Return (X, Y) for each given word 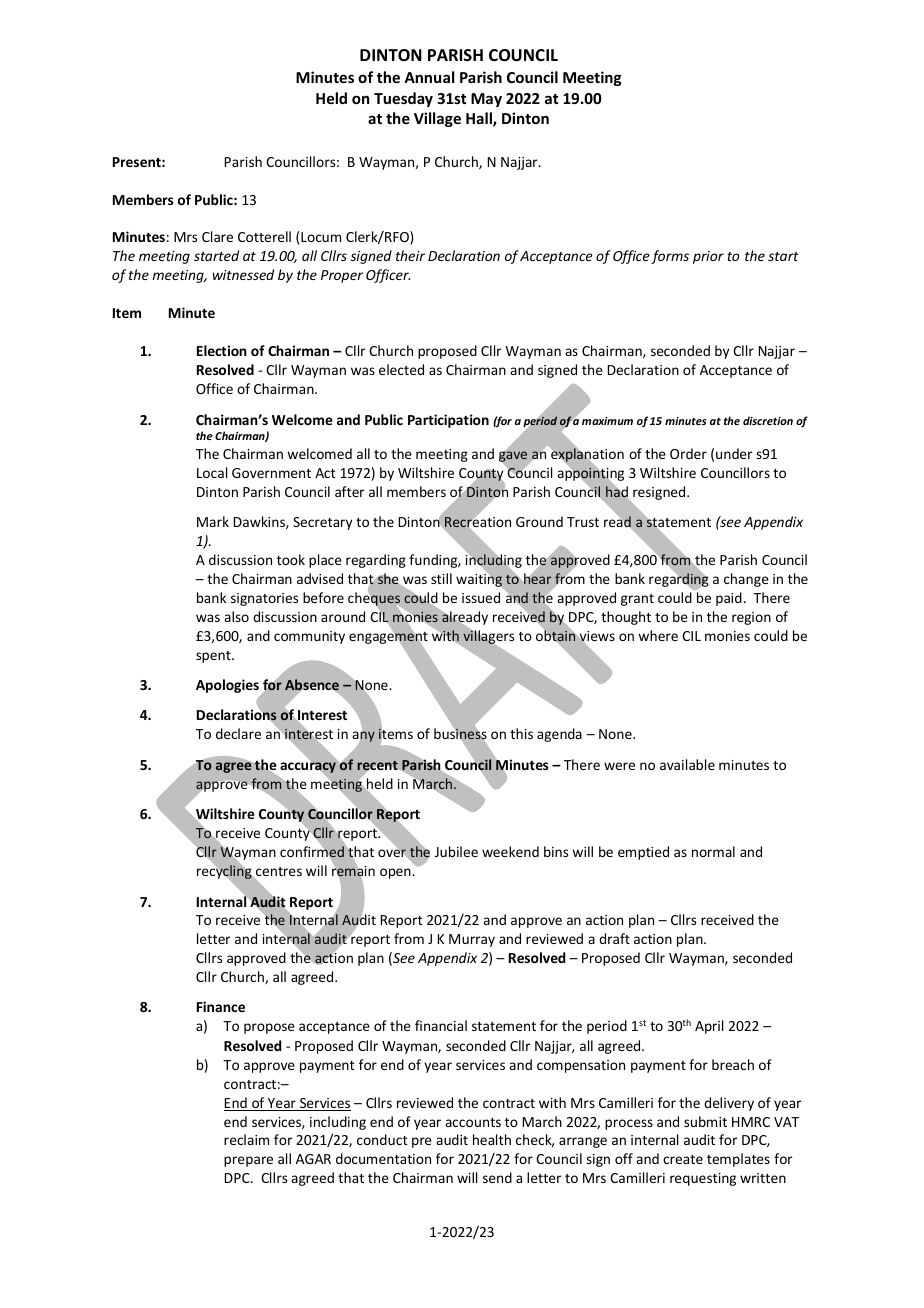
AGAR (313, 1159)
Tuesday (403, 99)
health (492, 1139)
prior (708, 257)
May (486, 100)
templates (738, 1160)
